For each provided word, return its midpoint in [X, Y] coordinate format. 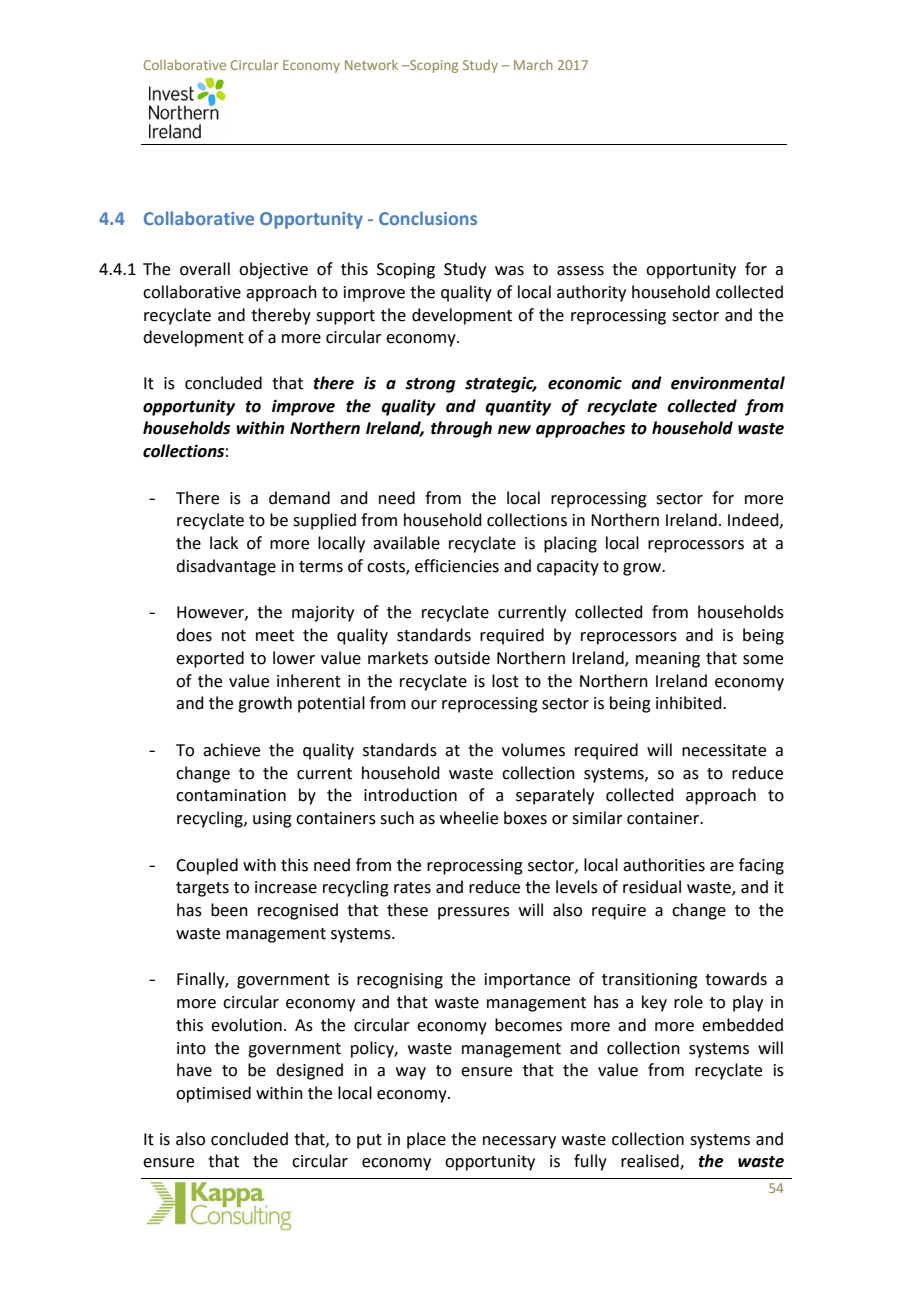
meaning [668, 660]
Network [371, 65]
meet [275, 636]
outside [462, 658]
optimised [213, 1094]
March [533, 65]
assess [580, 271]
